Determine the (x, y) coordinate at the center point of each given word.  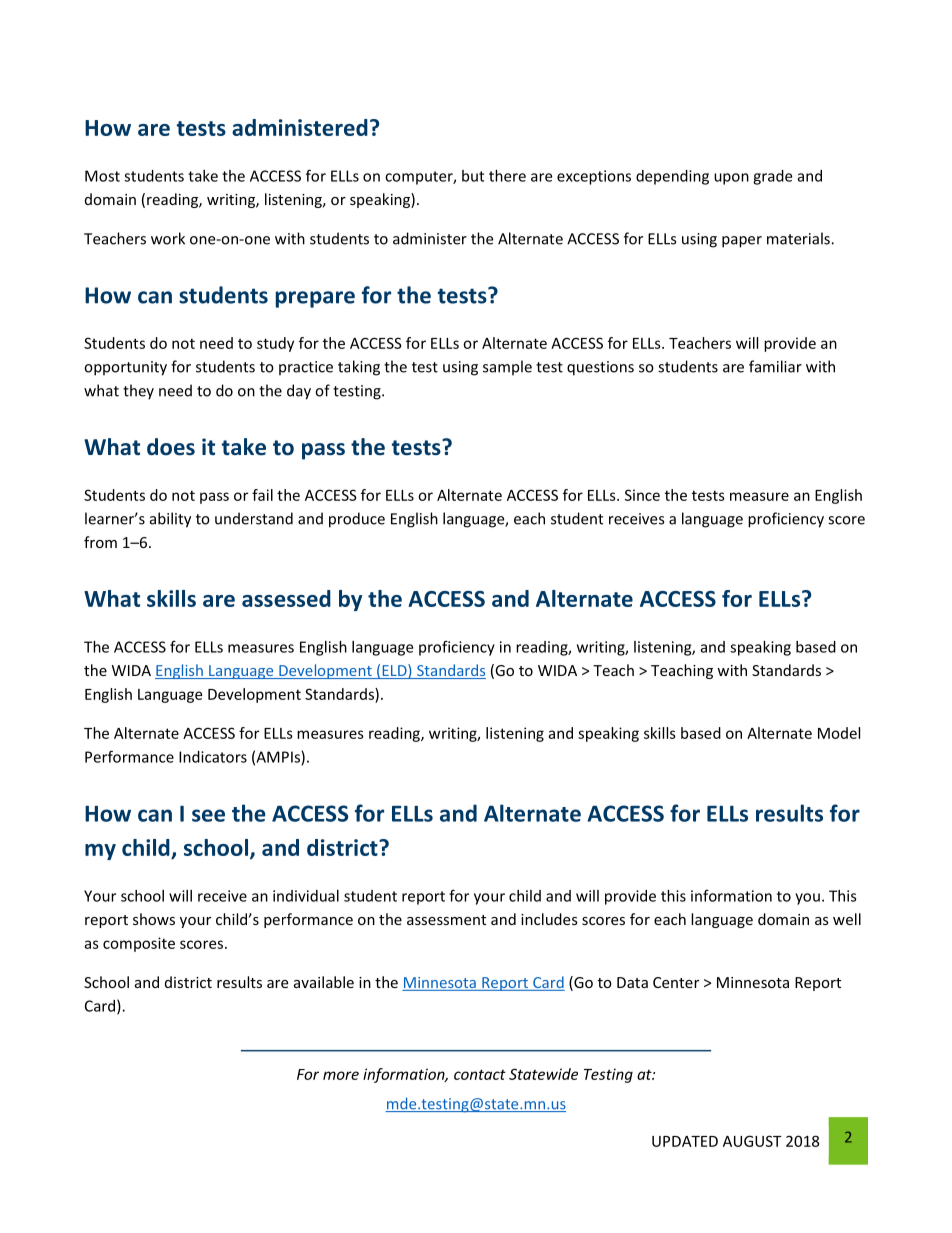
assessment (446, 920)
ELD (394, 671)
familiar (775, 366)
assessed (286, 598)
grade (772, 177)
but (473, 176)
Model (839, 733)
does (171, 447)
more (341, 1075)
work (168, 238)
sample (507, 368)
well (847, 919)
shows (154, 919)
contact (480, 1074)
